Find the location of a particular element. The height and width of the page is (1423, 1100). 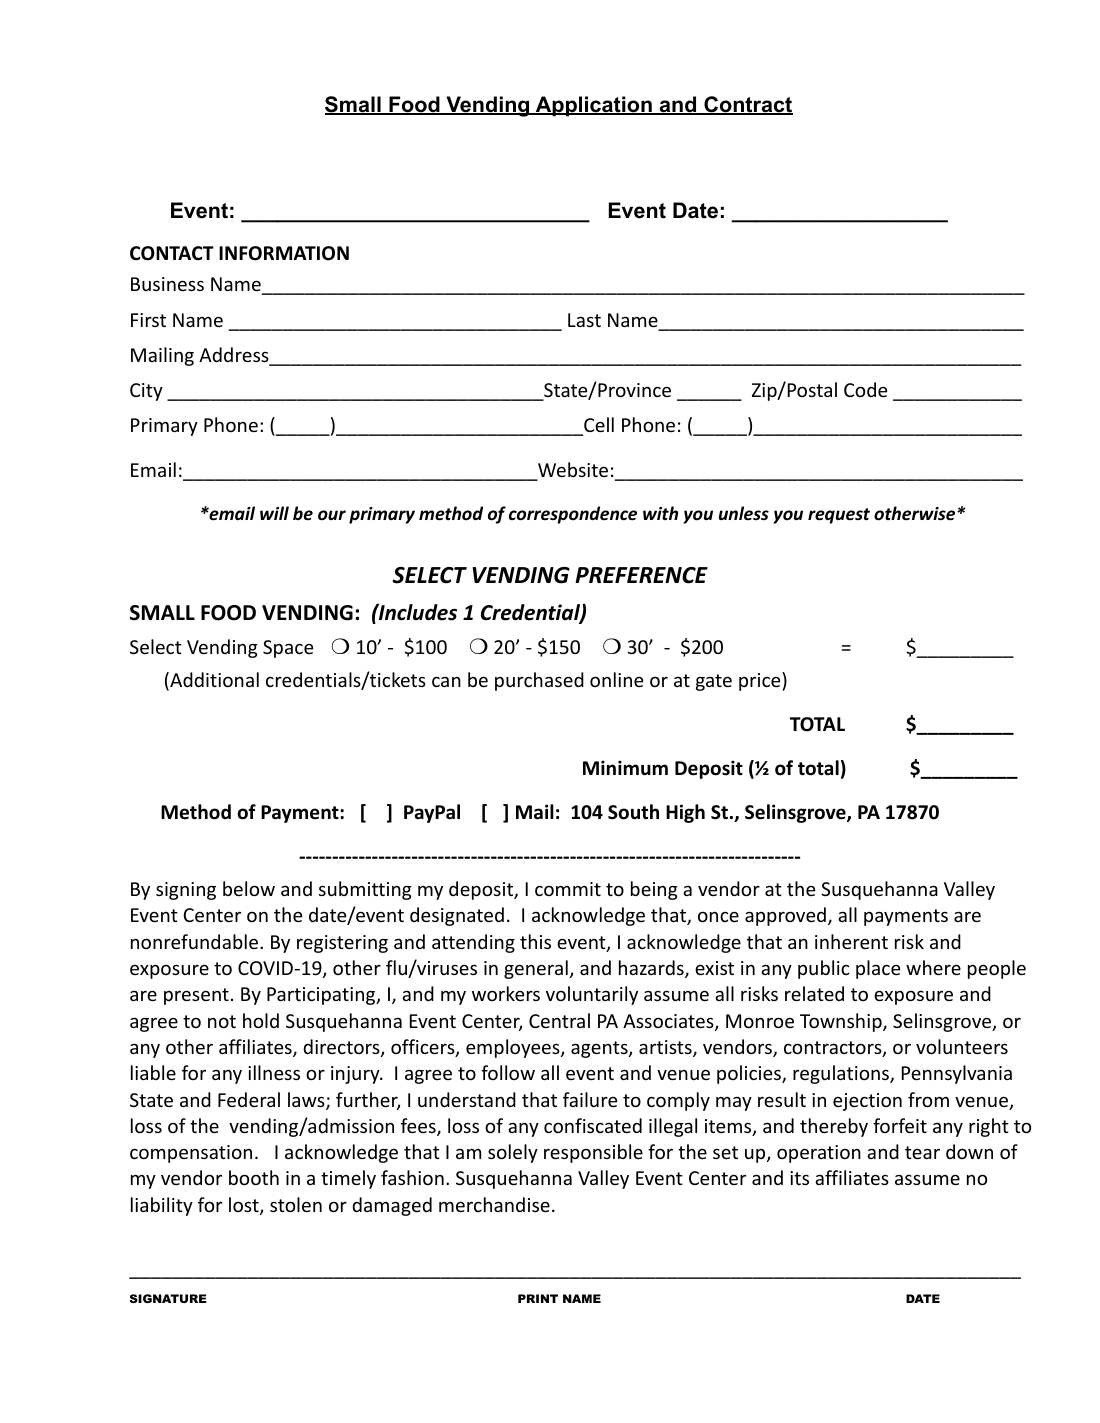

INFORMATION is located at coordinates (284, 253).
